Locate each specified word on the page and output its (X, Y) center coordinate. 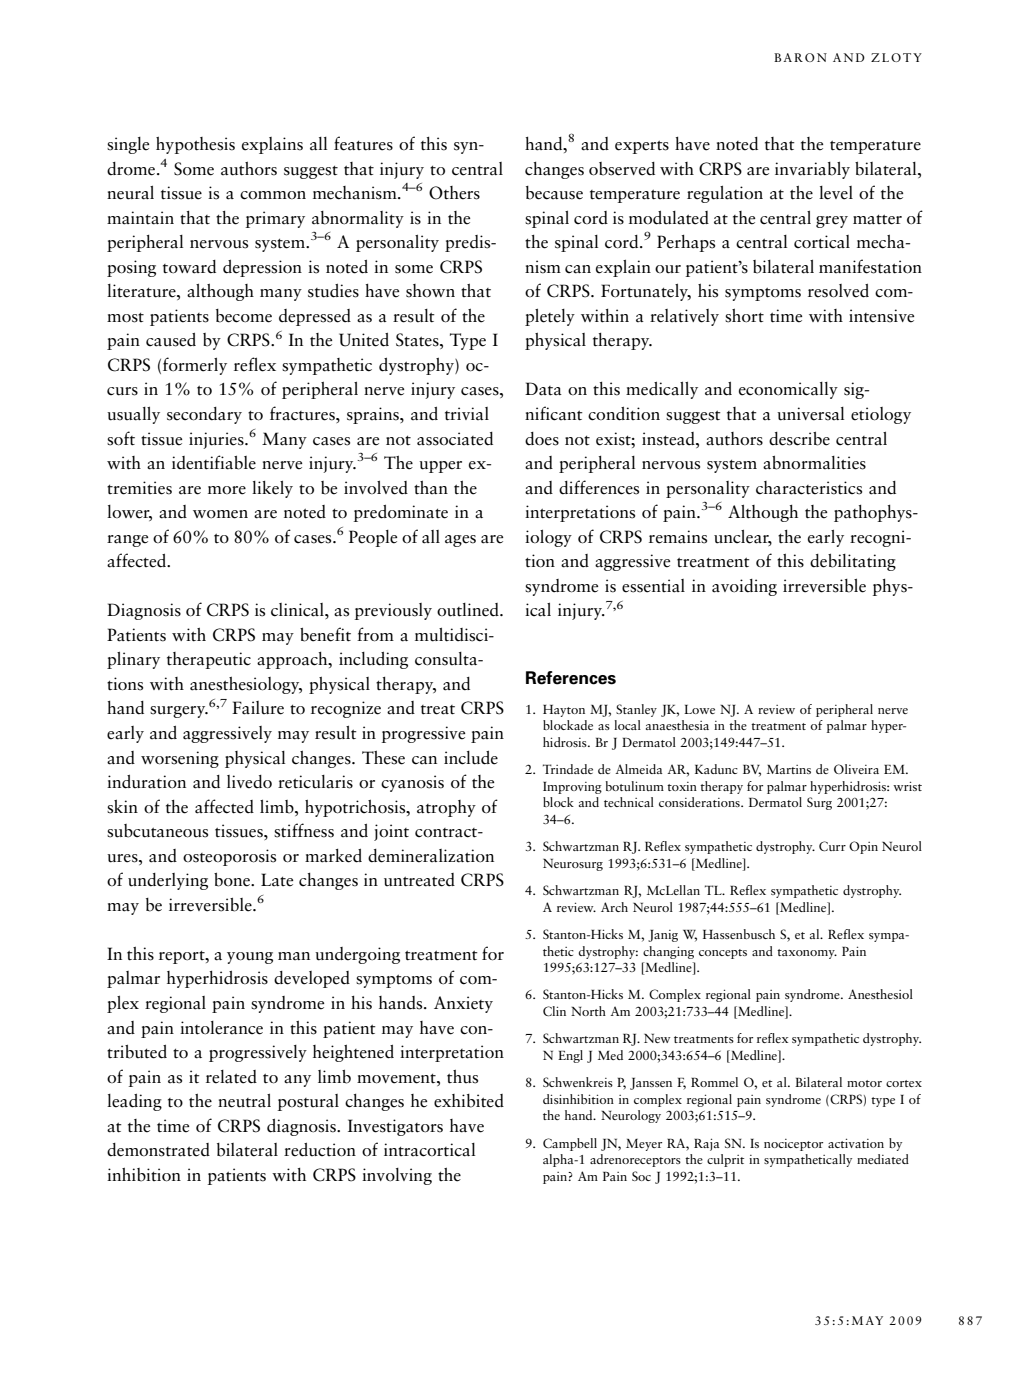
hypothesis (195, 145)
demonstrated (158, 1150)
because (554, 193)
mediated (883, 1159)
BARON (800, 57)
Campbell (570, 1144)
